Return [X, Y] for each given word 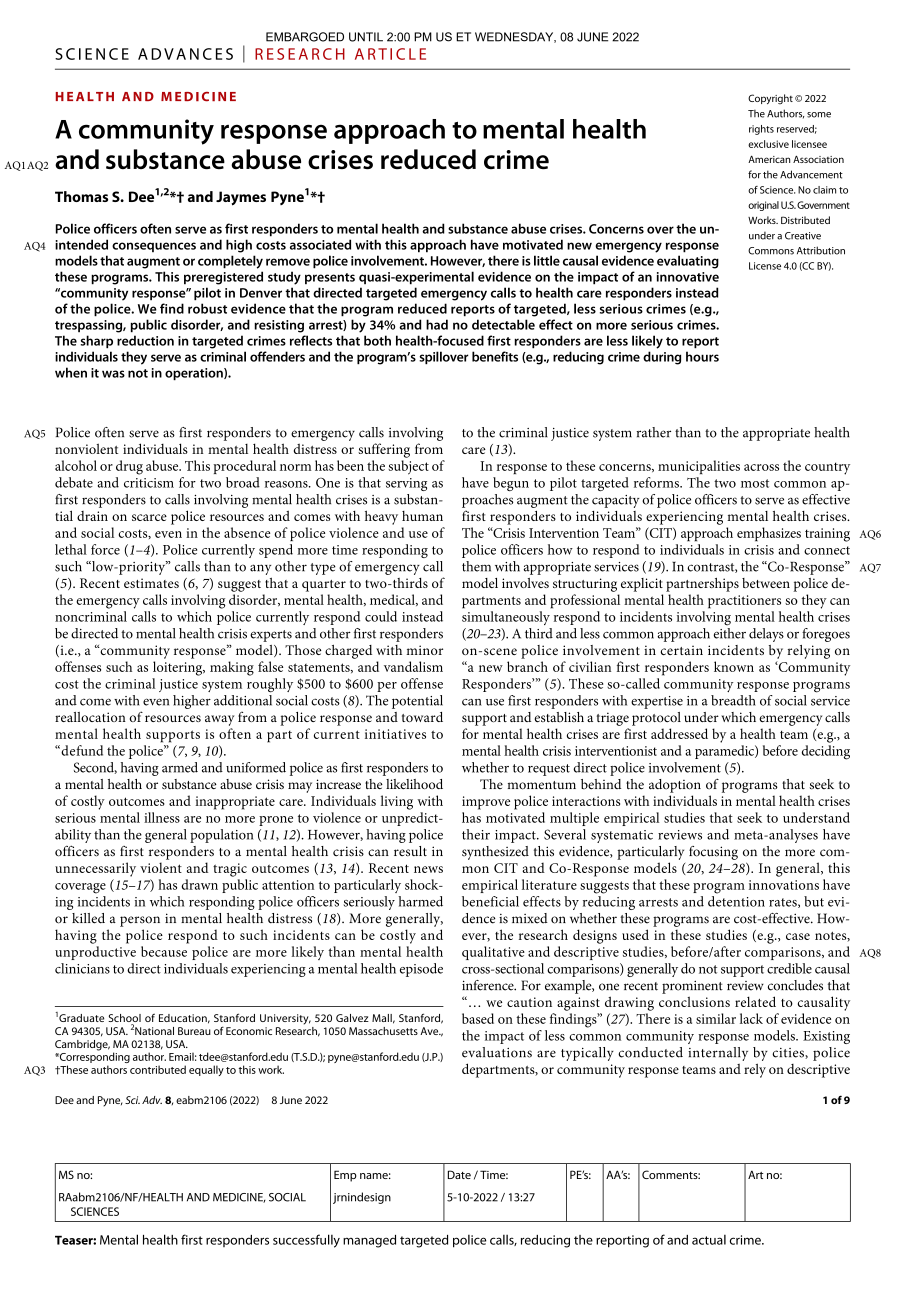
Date [459, 1174]
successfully [306, 1241]
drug [129, 467]
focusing [713, 853]
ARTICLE [390, 54]
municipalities [699, 467]
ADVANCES [185, 54]
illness [162, 817]
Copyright [770, 99]
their [476, 834]
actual [709, 1240]
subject [408, 467]
